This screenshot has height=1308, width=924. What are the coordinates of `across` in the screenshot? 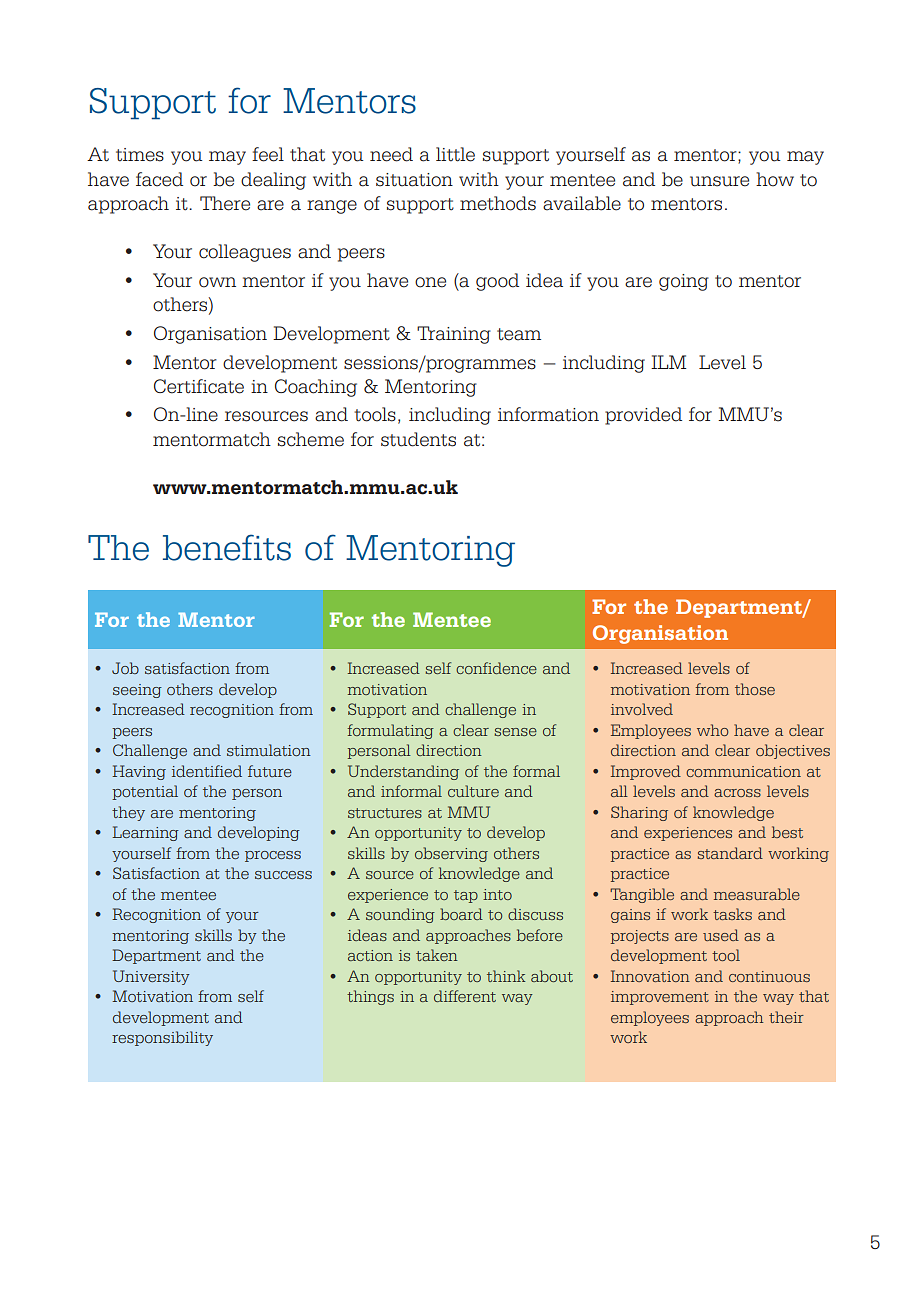 It's located at (737, 793).
